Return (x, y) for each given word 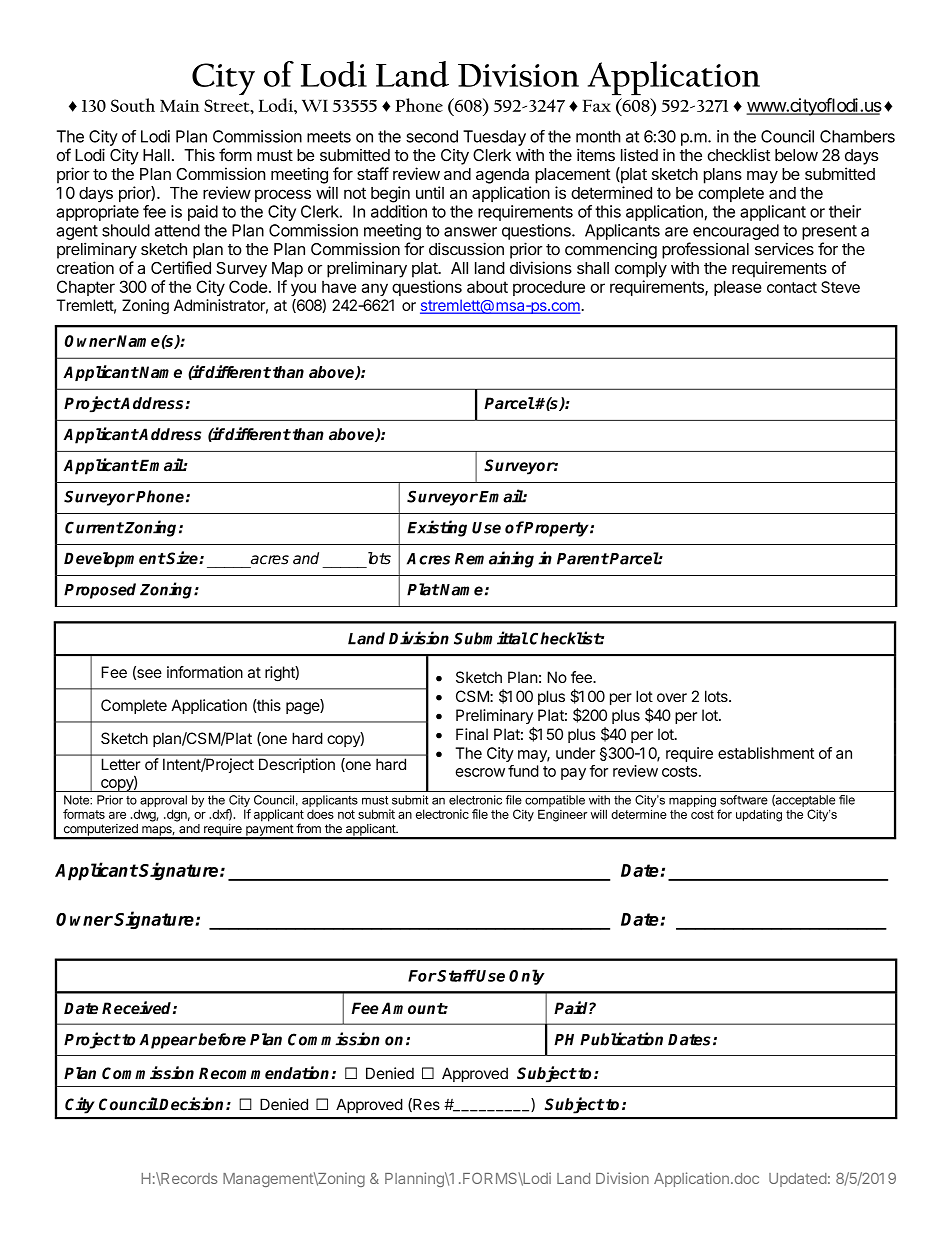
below (796, 155)
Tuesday (494, 138)
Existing (437, 528)
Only (527, 977)
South (133, 105)
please (738, 288)
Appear (168, 1041)
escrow (480, 772)
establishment (766, 753)
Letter (121, 764)
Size (182, 558)
